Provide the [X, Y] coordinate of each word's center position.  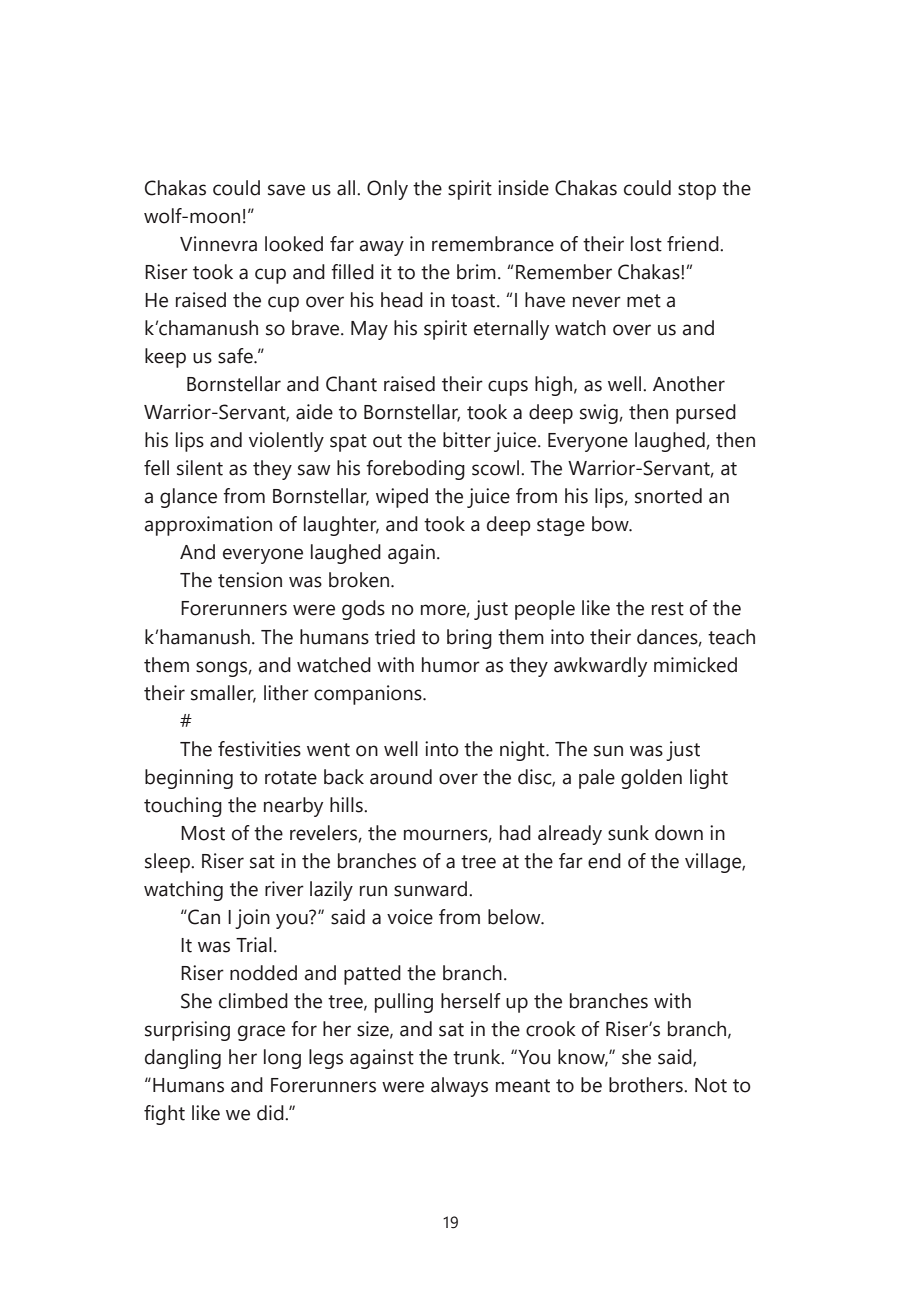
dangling [183, 1059]
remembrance [493, 244]
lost [646, 244]
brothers [647, 1085]
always [459, 1087]
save [286, 190]
